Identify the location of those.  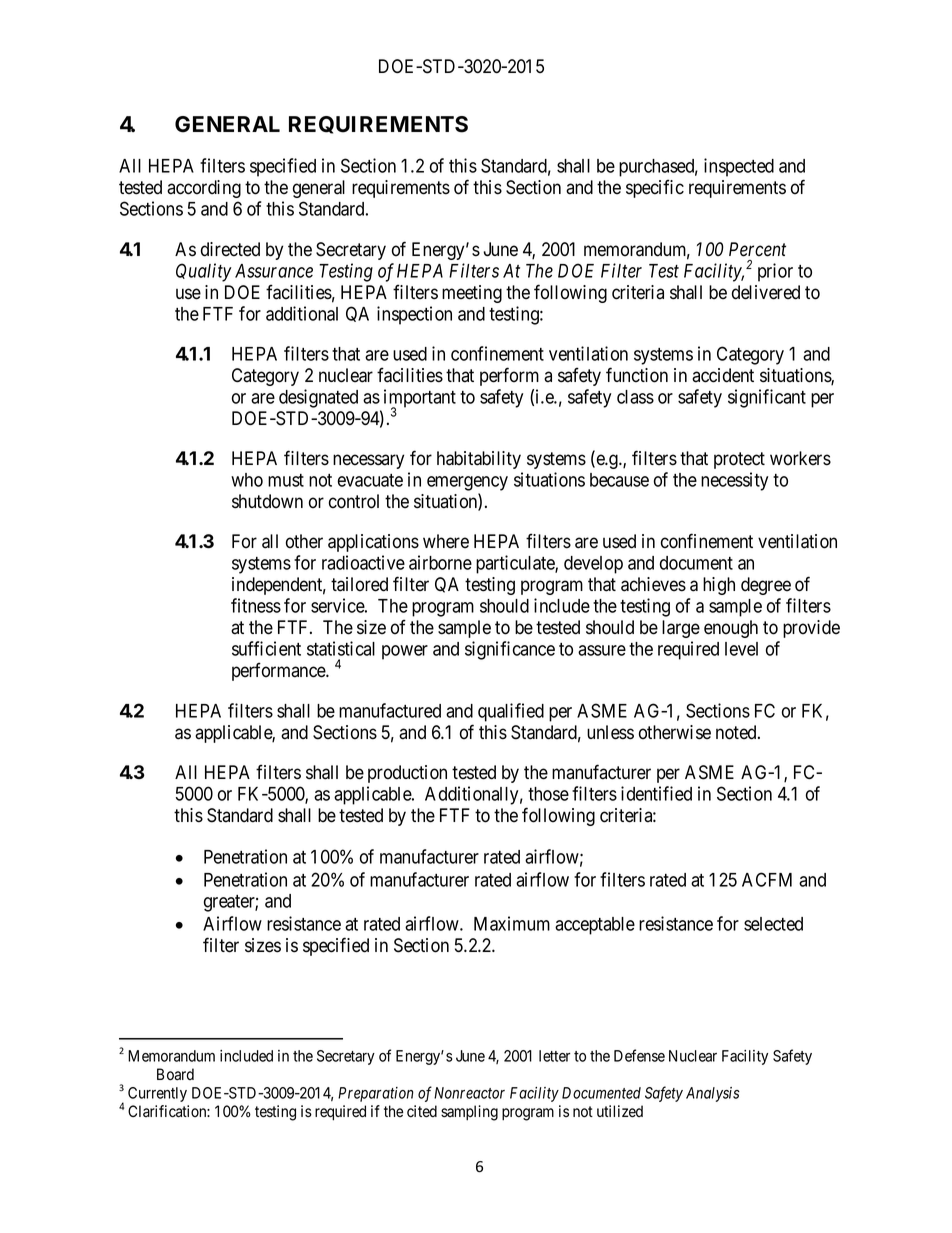
(548, 794).
